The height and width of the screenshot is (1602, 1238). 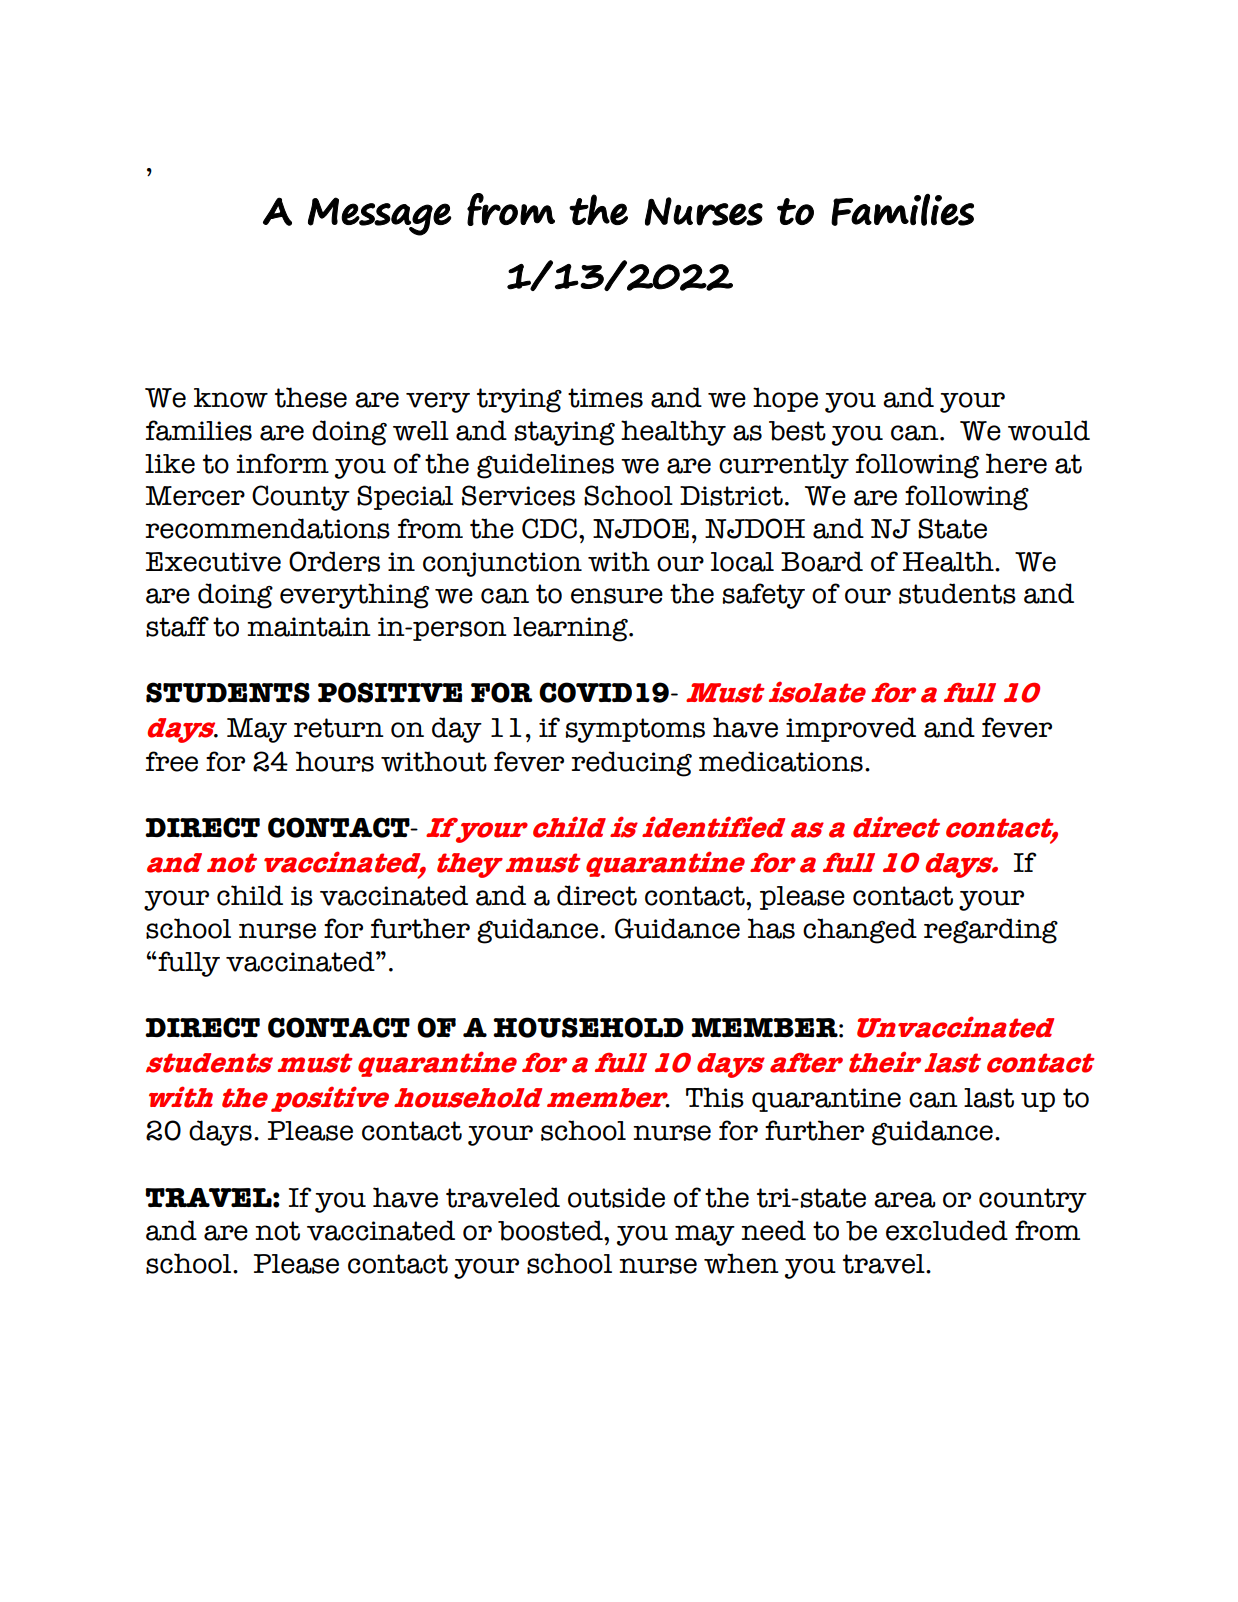 I want to click on Message, so click(x=379, y=216).
